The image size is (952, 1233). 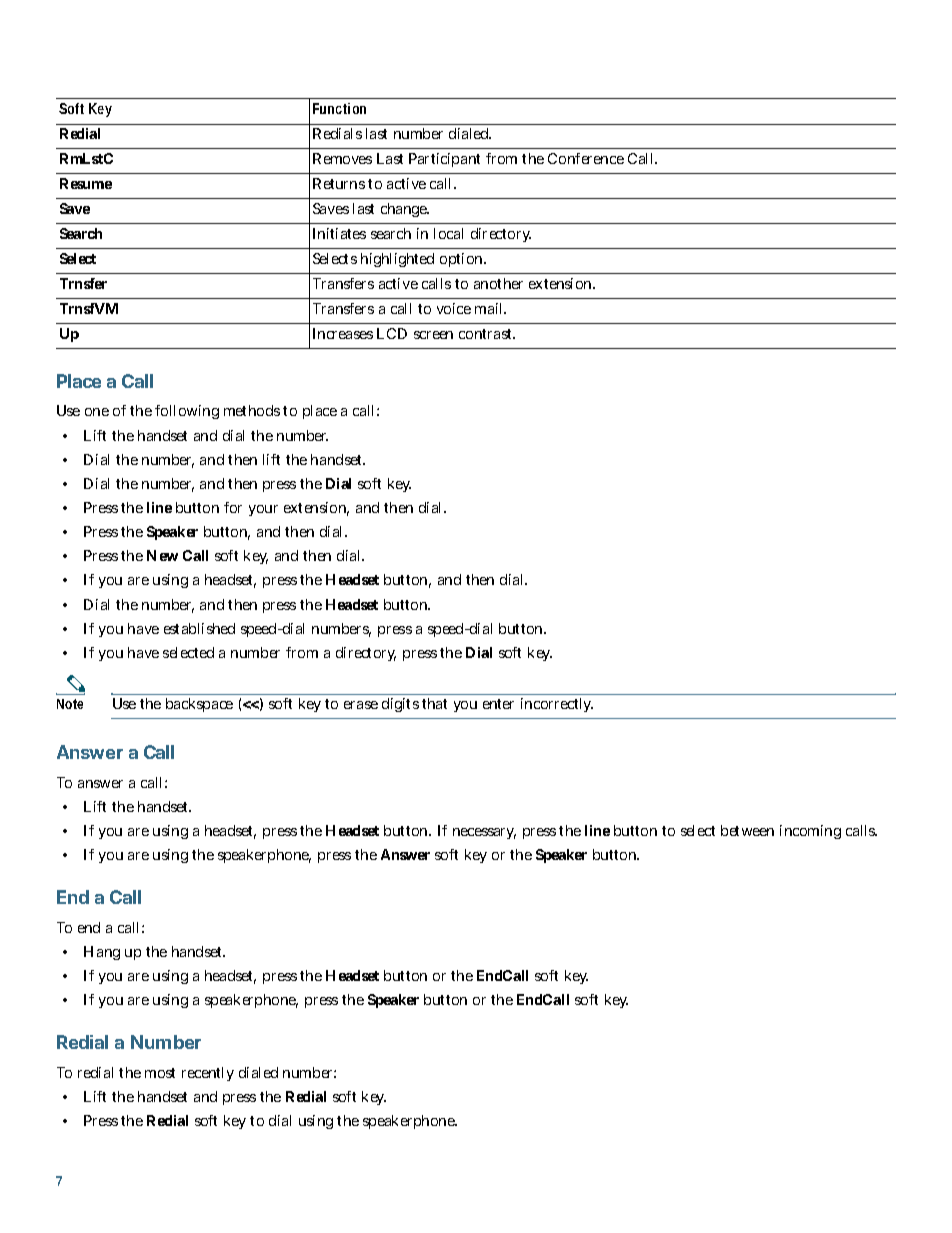 I want to click on screen, so click(x=433, y=335).
